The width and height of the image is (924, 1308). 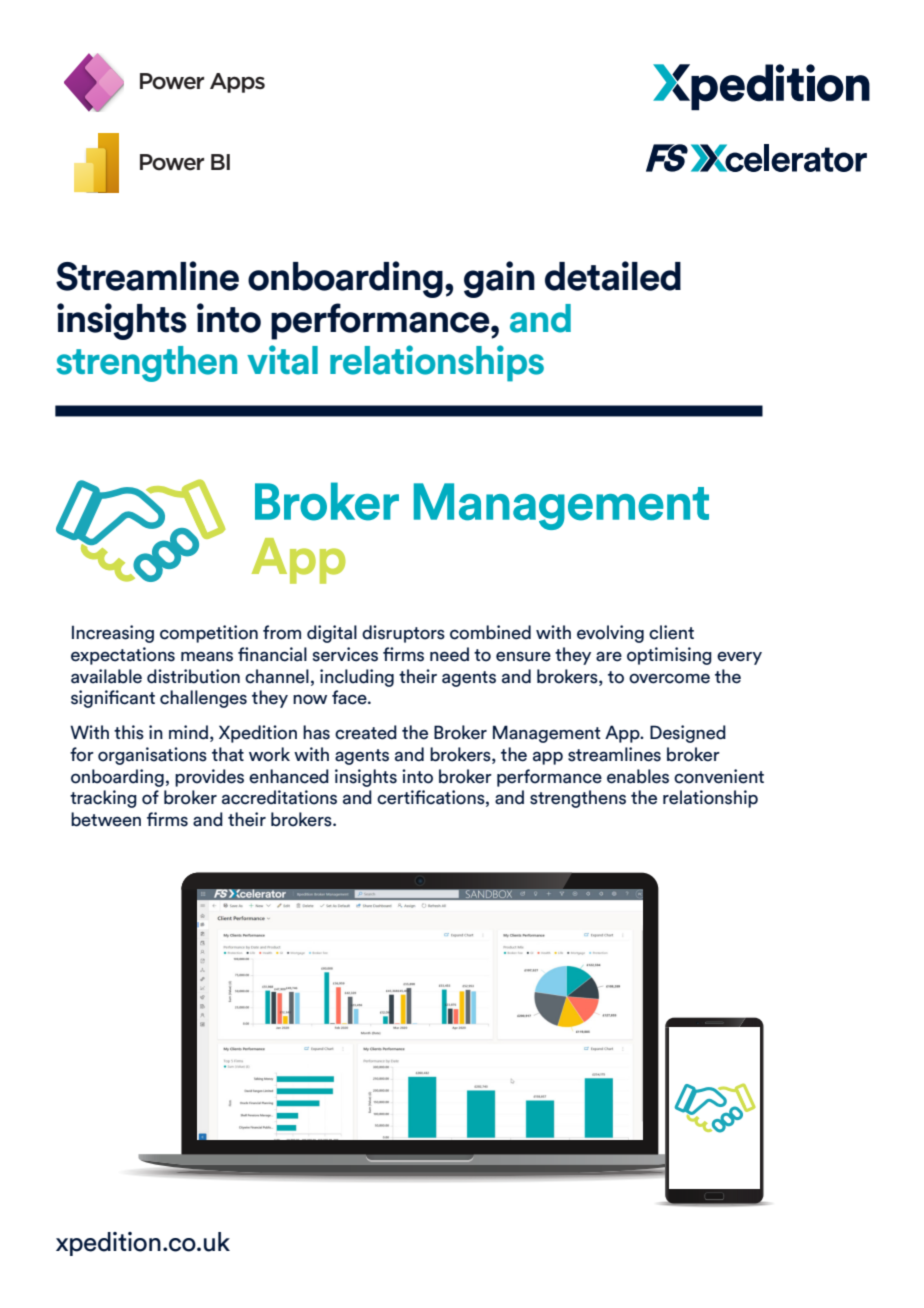 I want to click on disruptors, so click(x=403, y=634).
